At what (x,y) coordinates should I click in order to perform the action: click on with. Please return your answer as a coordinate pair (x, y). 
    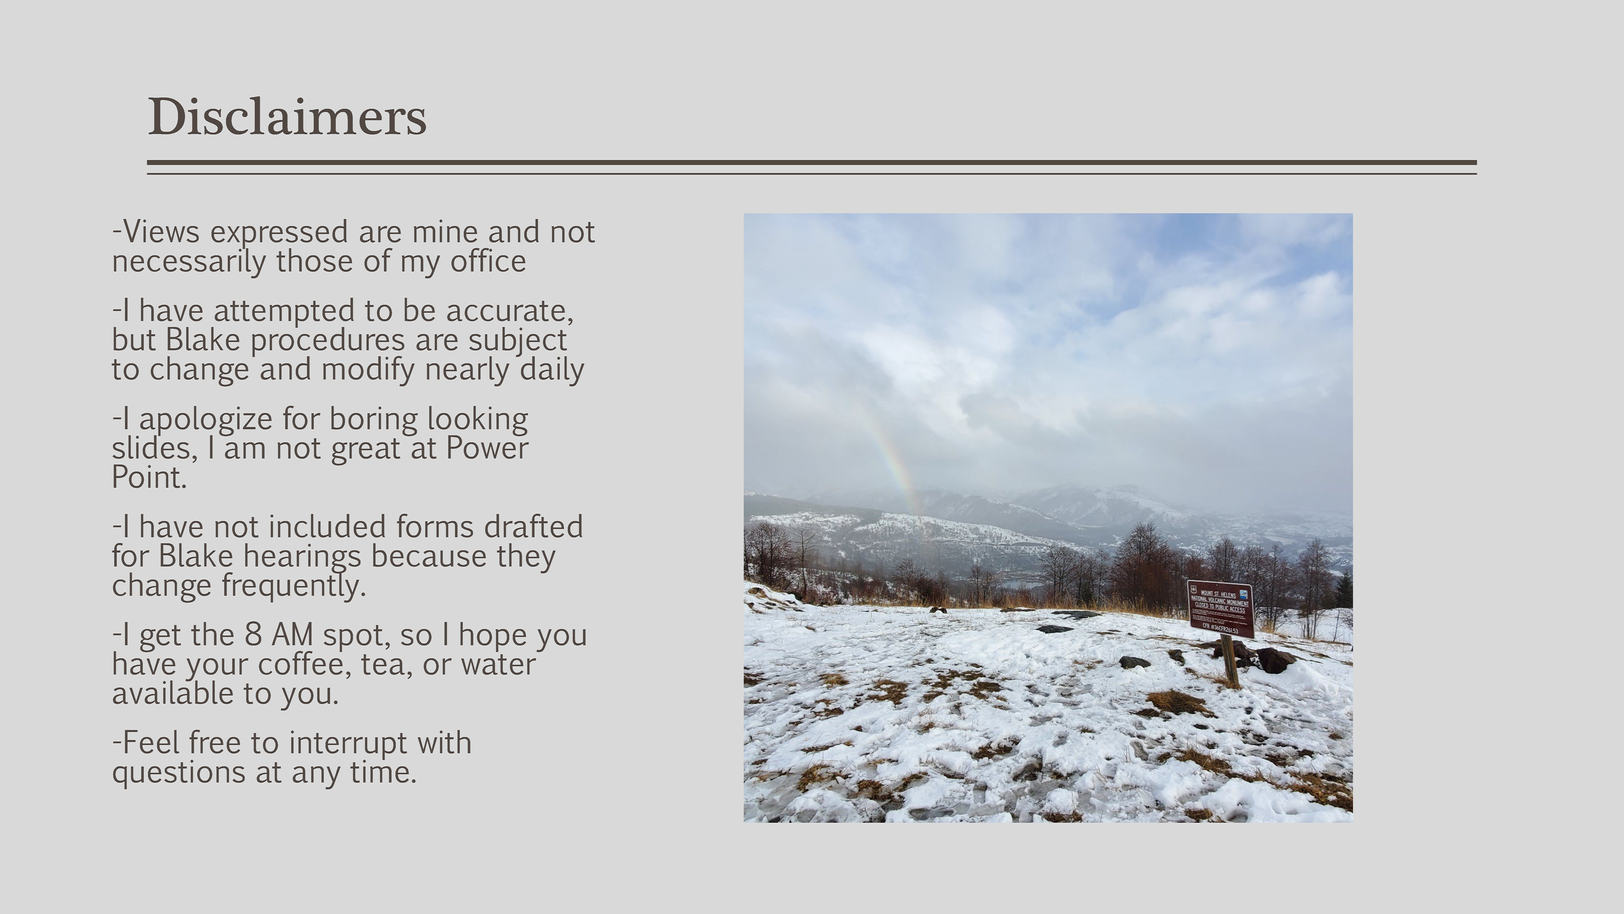
    Looking at the image, I should click on (444, 742).
